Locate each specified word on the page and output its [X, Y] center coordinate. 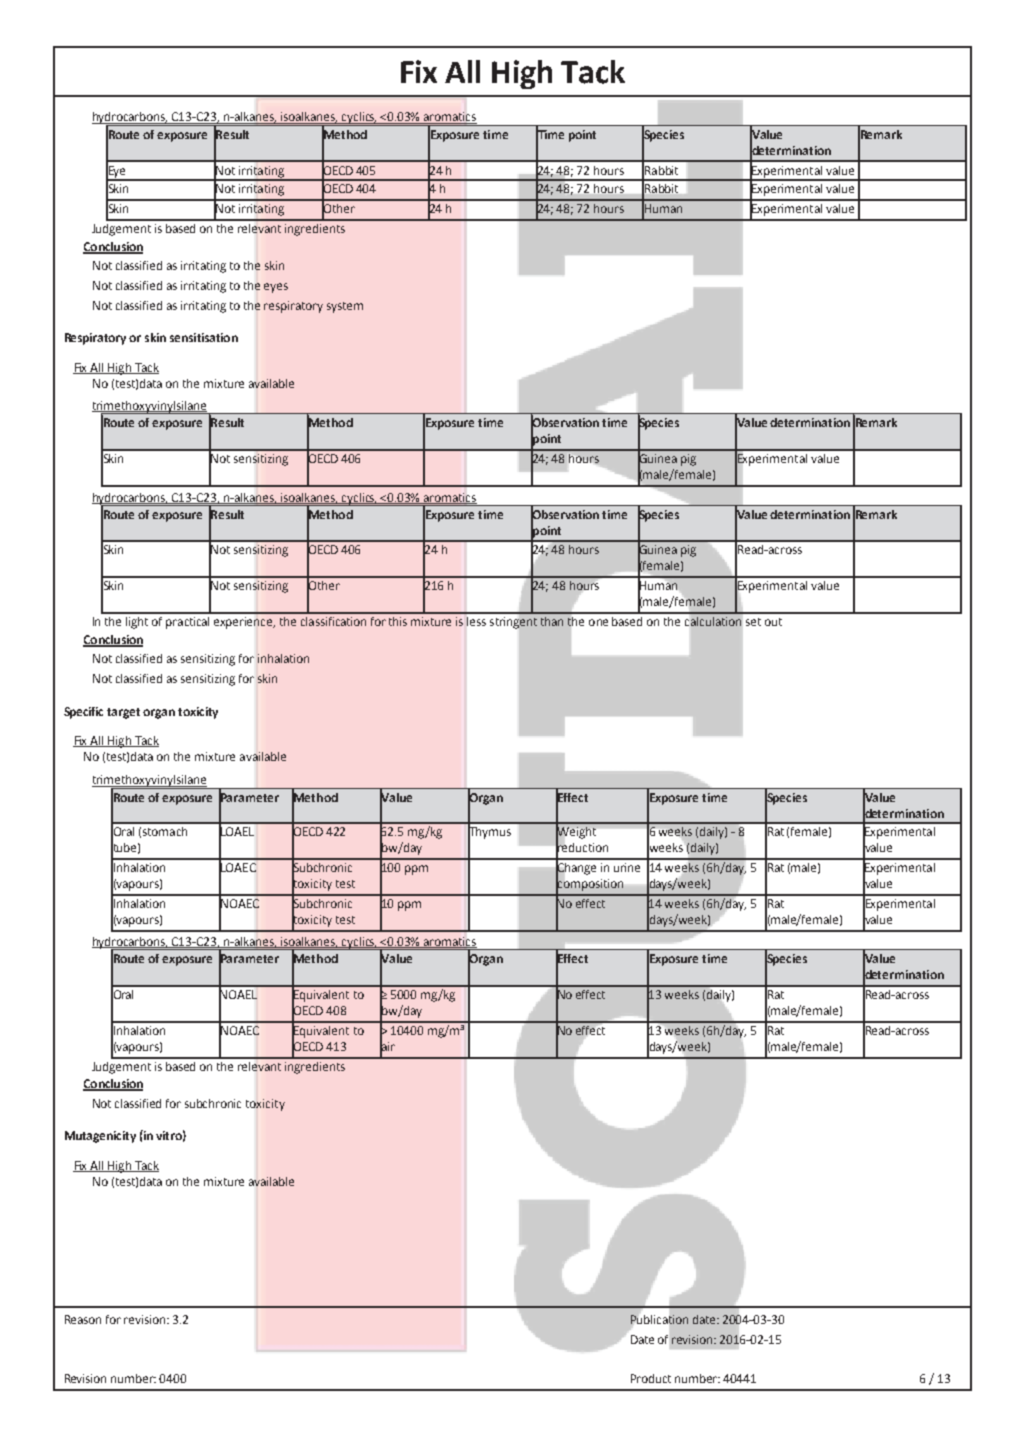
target [123, 713]
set [753, 622]
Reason [83, 1319]
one [598, 622]
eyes [276, 288]
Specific [83, 713]
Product [651, 1378]
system [345, 307]
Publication [659, 1319]
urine [627, 867]
